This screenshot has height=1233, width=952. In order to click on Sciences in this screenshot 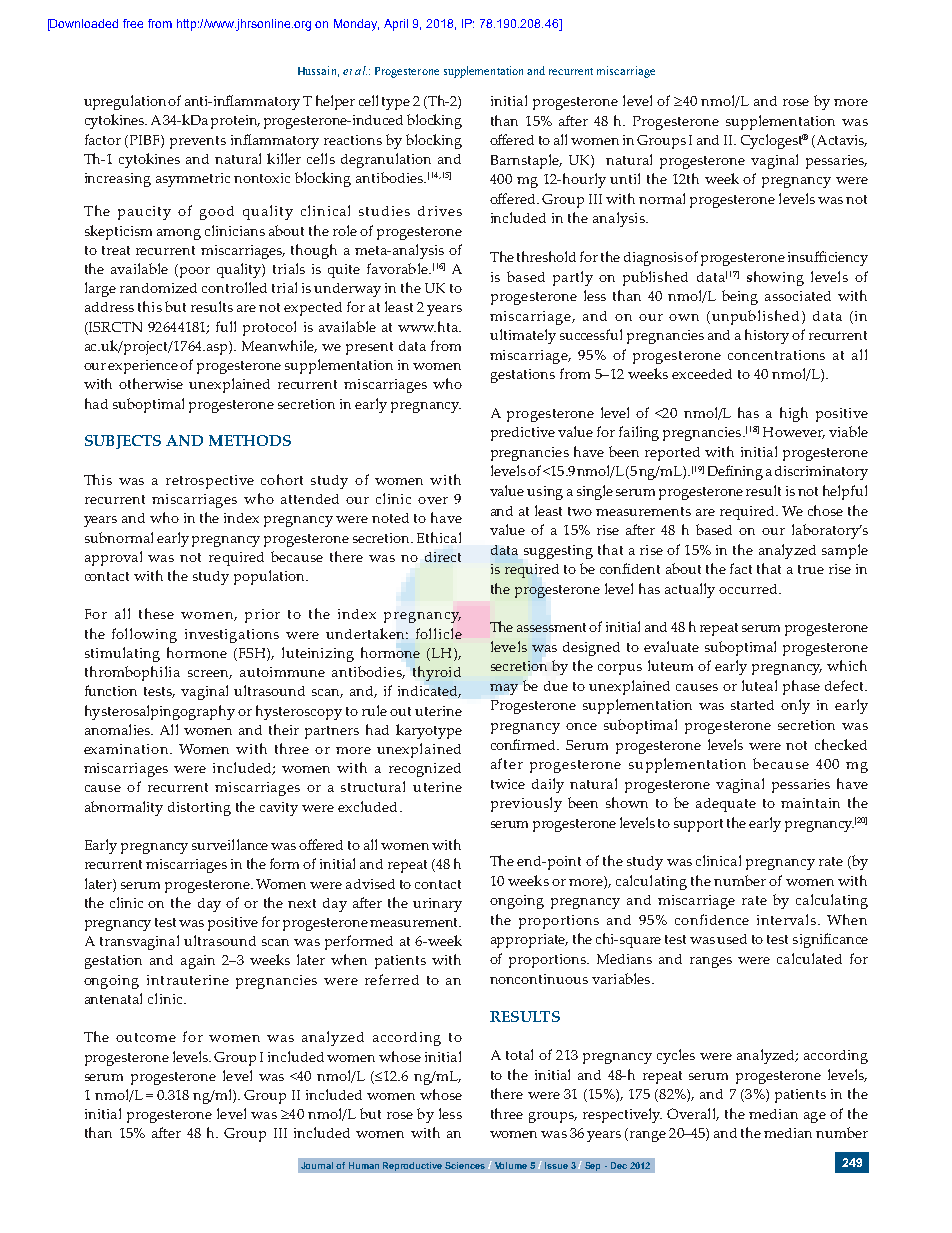, I will do `click(465, 1165)`.
